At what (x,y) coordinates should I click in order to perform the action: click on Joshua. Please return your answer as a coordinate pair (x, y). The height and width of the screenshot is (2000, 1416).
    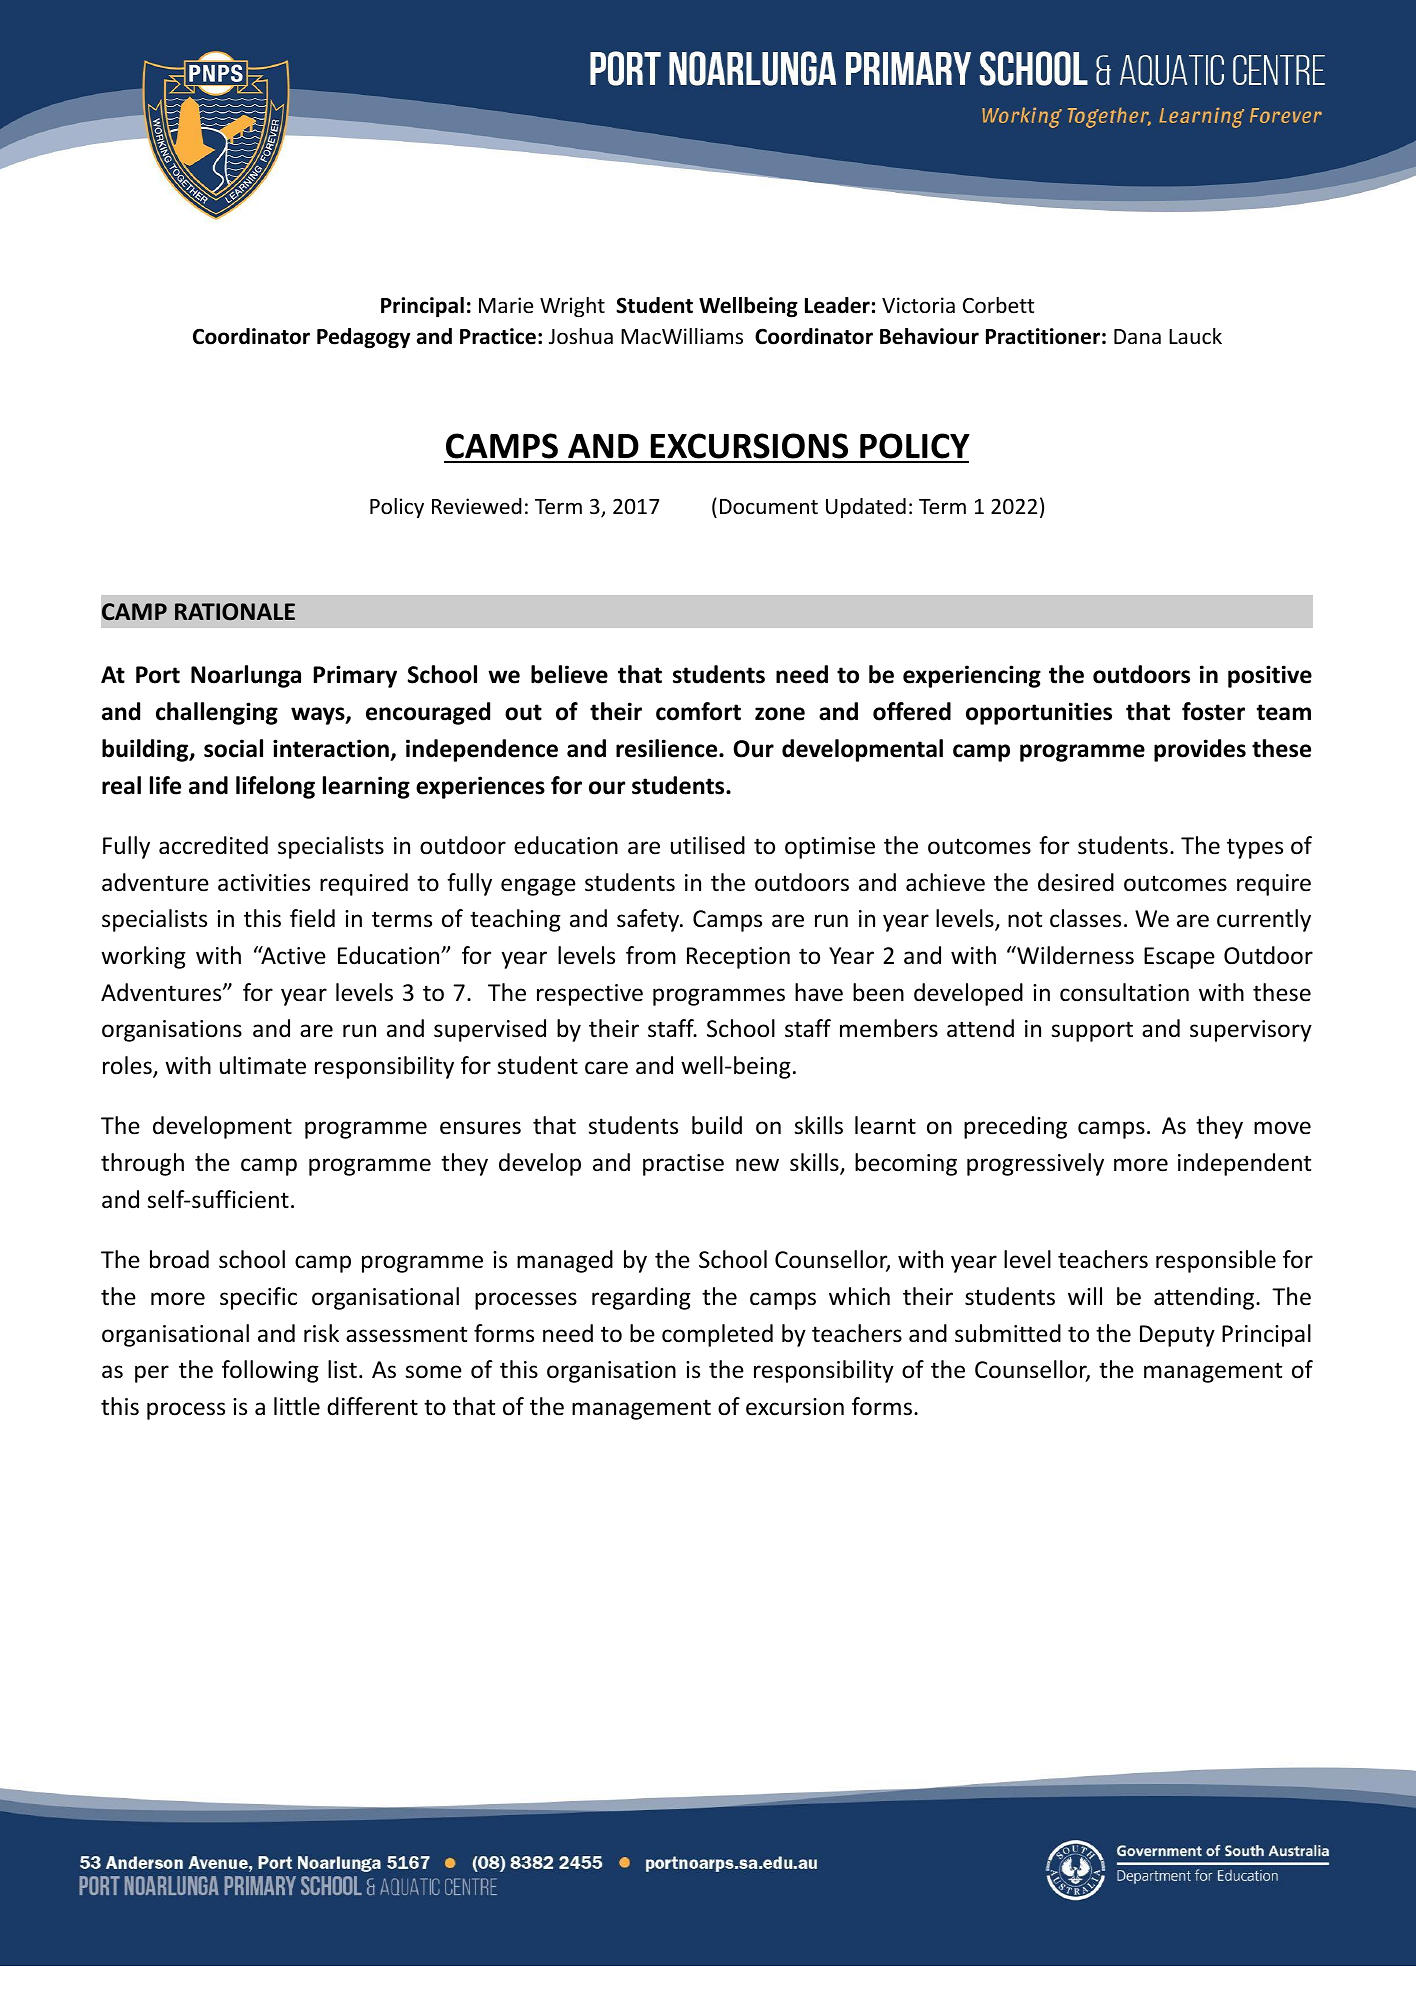
    Looking at the image, I should click on (581, 336).
